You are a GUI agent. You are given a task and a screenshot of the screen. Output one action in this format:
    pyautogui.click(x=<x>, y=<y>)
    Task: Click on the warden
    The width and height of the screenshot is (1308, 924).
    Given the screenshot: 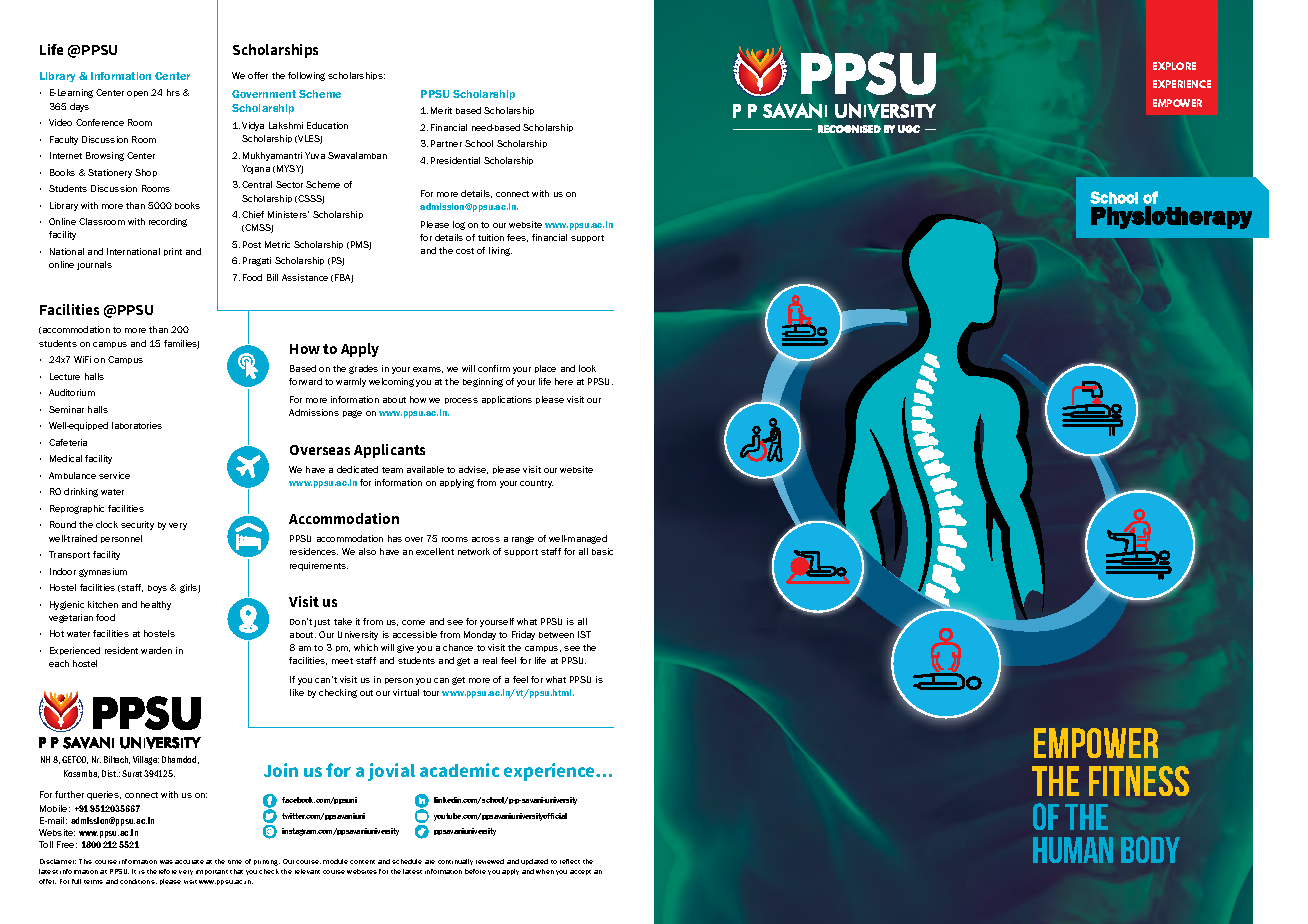 What is the action you would take?
    pyautogui.click(x=156, y=650)
